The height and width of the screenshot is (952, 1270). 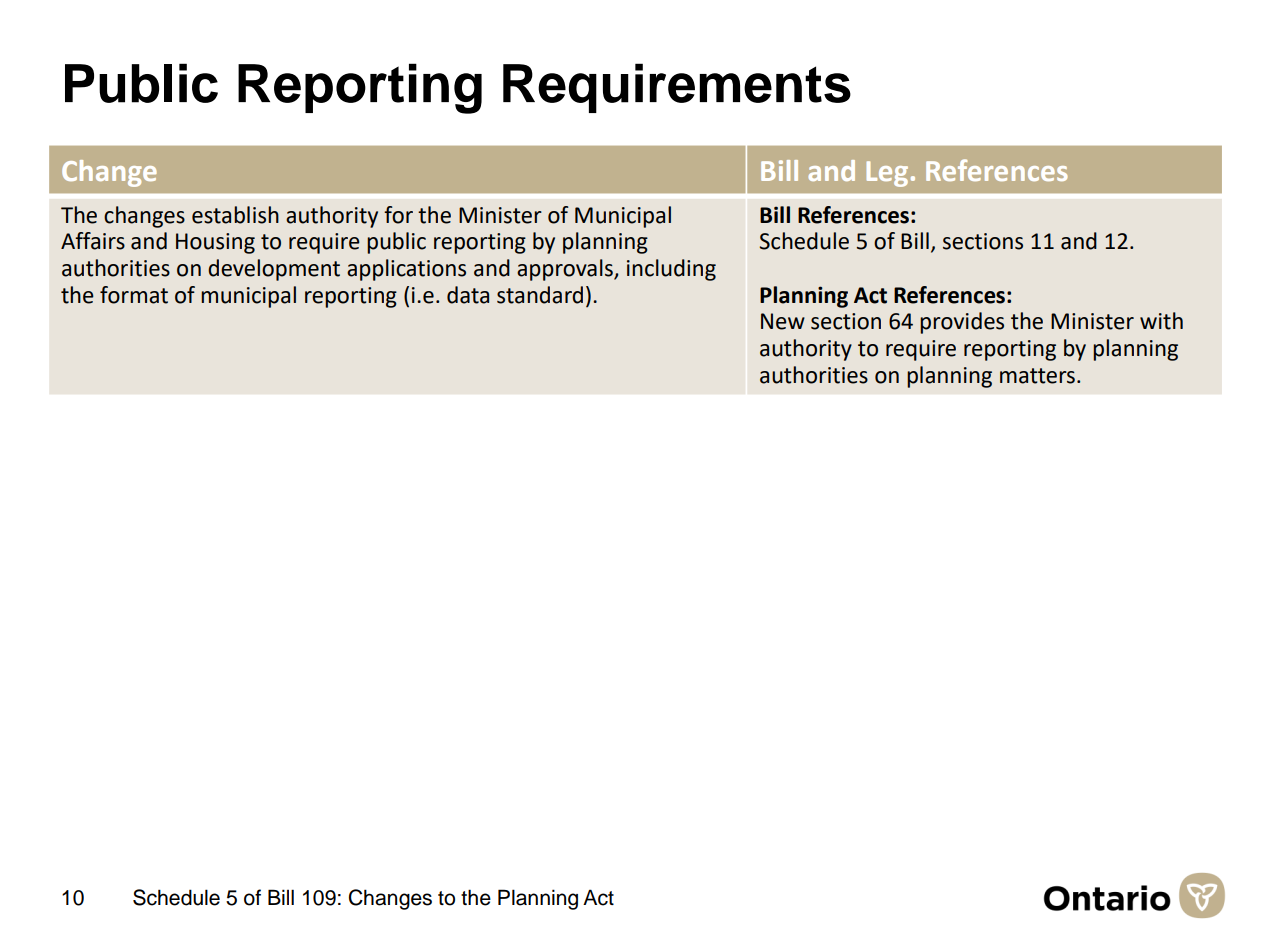 What do you see at coordinates (406, 270) in the screenshot?
I see `applications` at bounding box center [406, 270].
